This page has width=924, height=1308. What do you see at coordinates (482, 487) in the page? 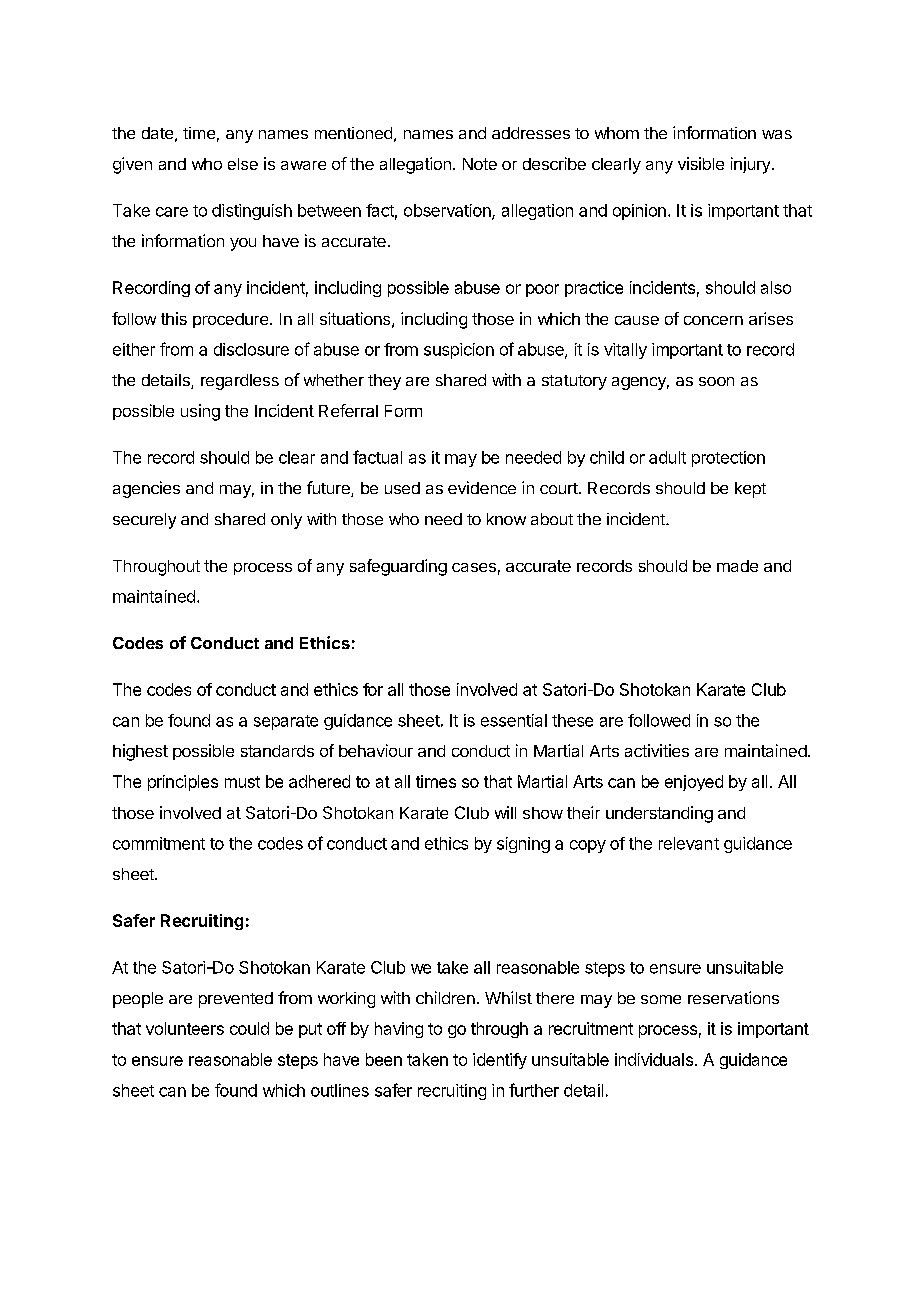
I see `evidence` at bounding box center [482, 487].
